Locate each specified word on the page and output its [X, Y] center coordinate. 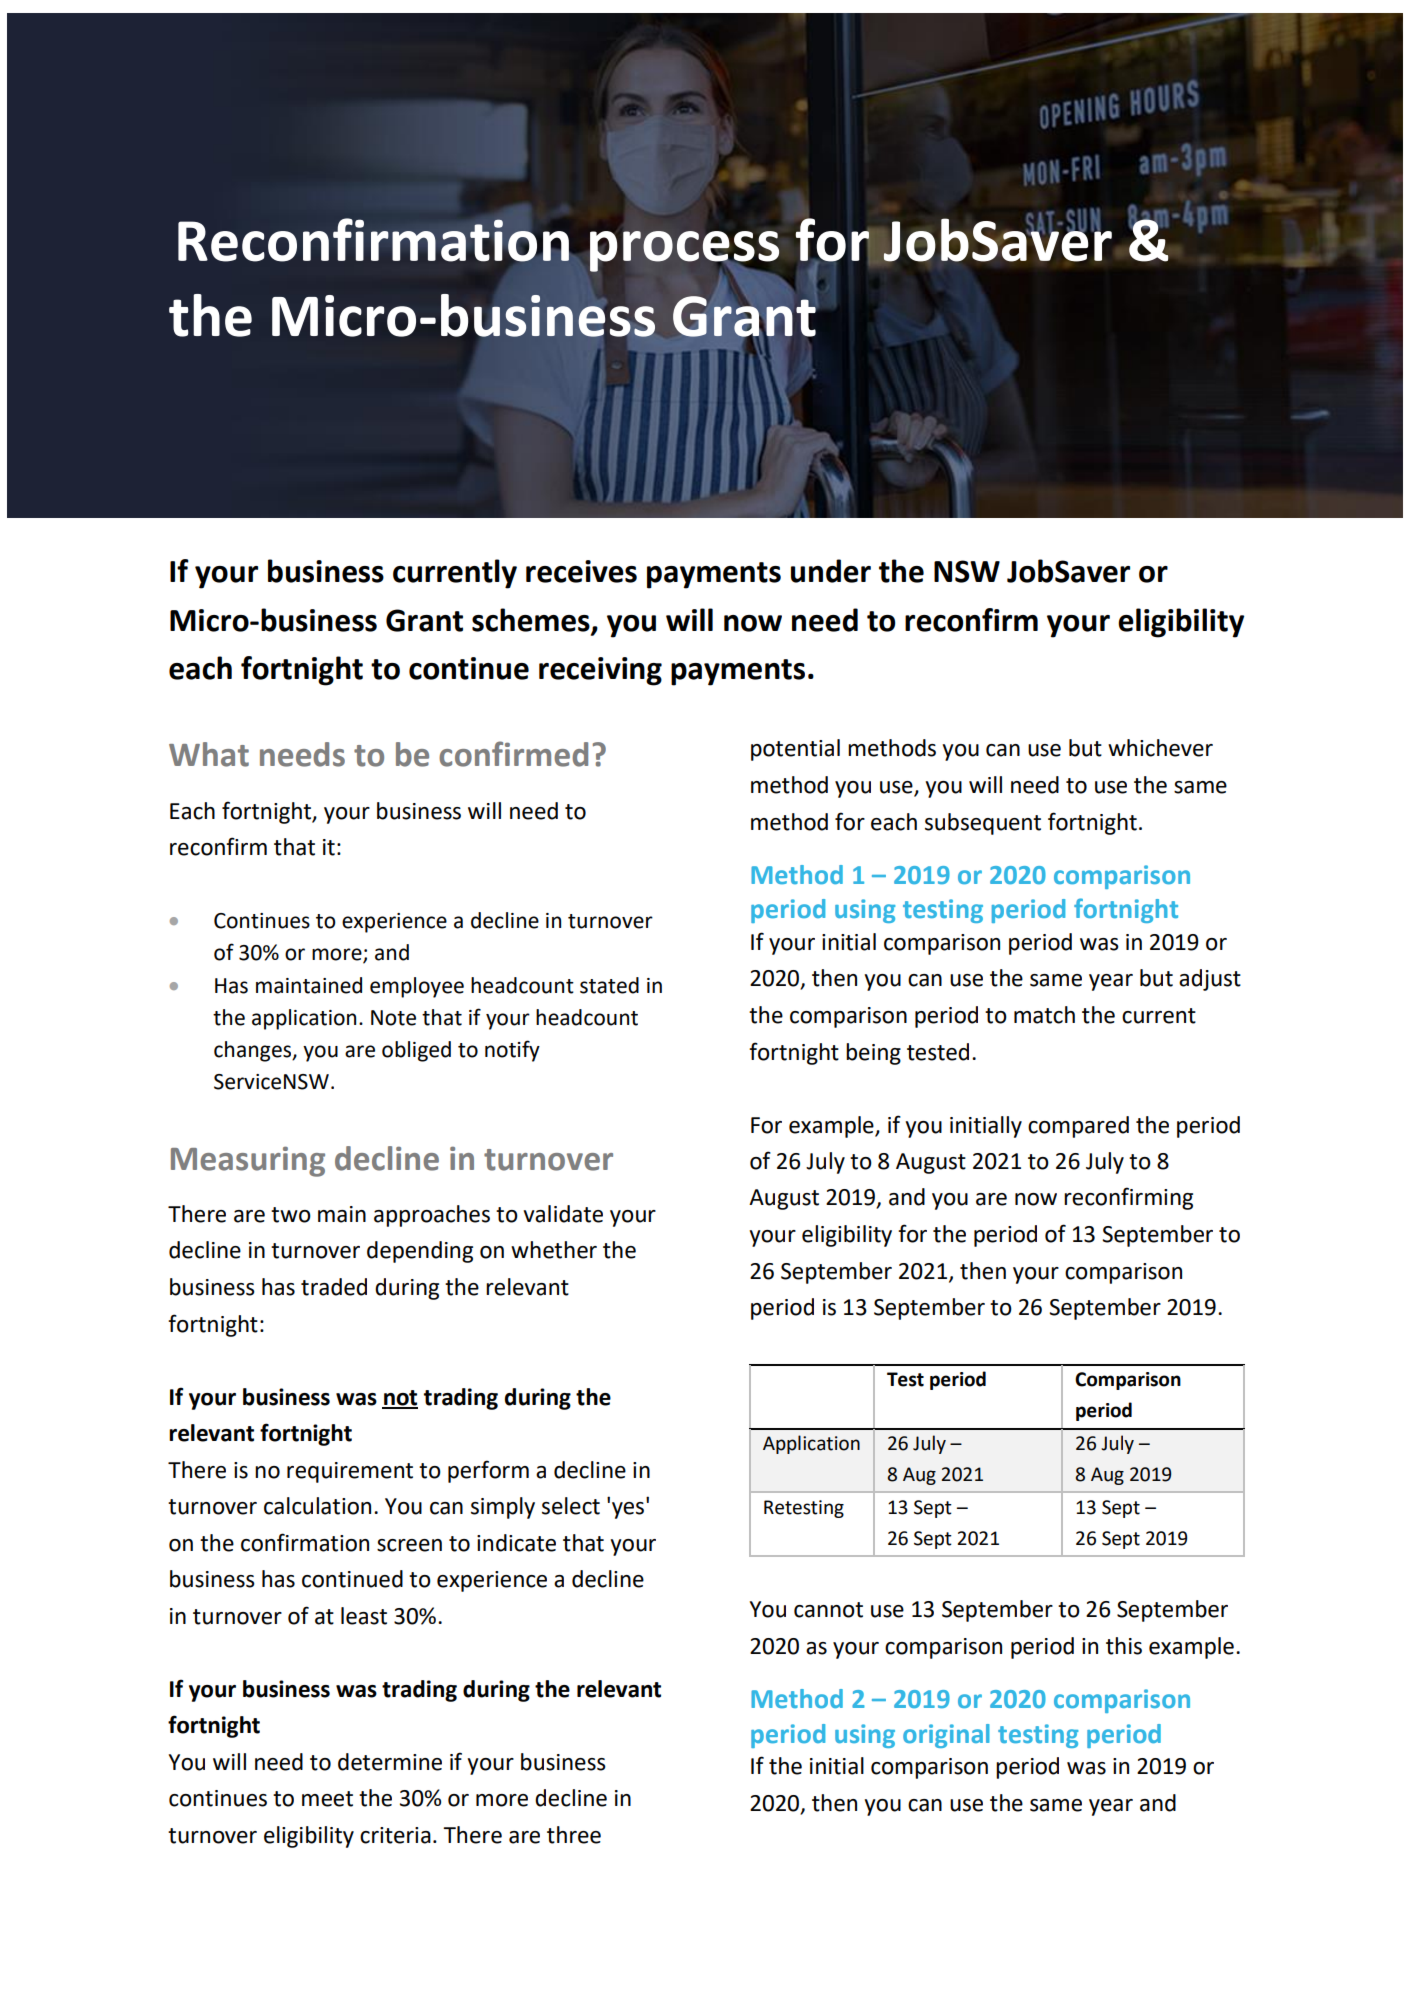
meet [327, 1799]
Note [393, 1018]
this [1124, 1646]
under [831, 571]
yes [629, 1509]
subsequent [983, 824]
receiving [600, 671]
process [683, 250]
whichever [1160, 748]
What [209, 754]
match [1044, 1015]
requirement [350, 1472]
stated [609, 985]
